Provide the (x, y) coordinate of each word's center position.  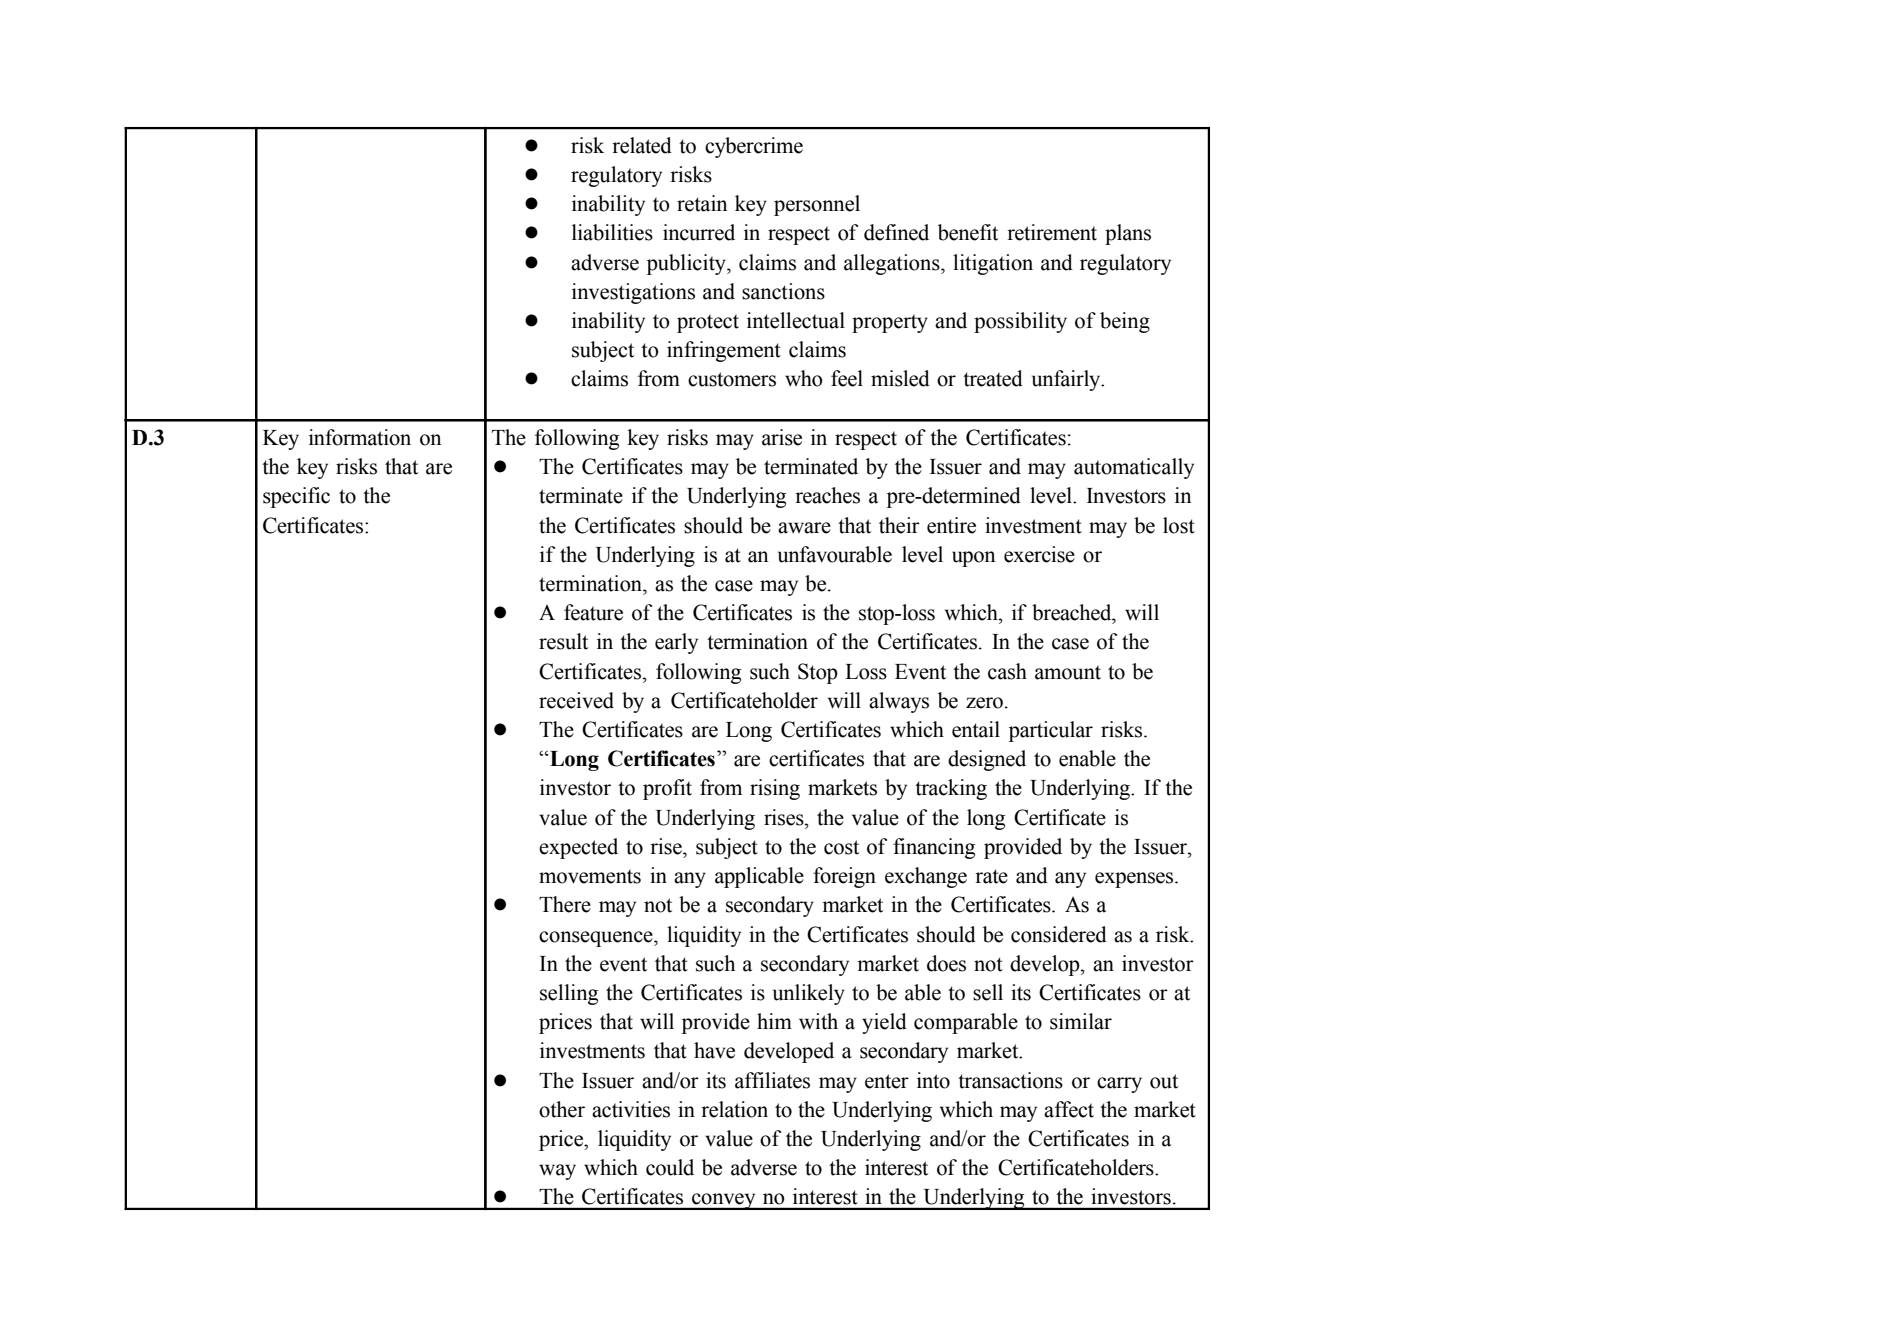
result (563, 641)
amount (1068, 672)
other (562, 1109)
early (676, 643)
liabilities (612, 232)
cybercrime (754, 147)
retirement (1052, 232)
